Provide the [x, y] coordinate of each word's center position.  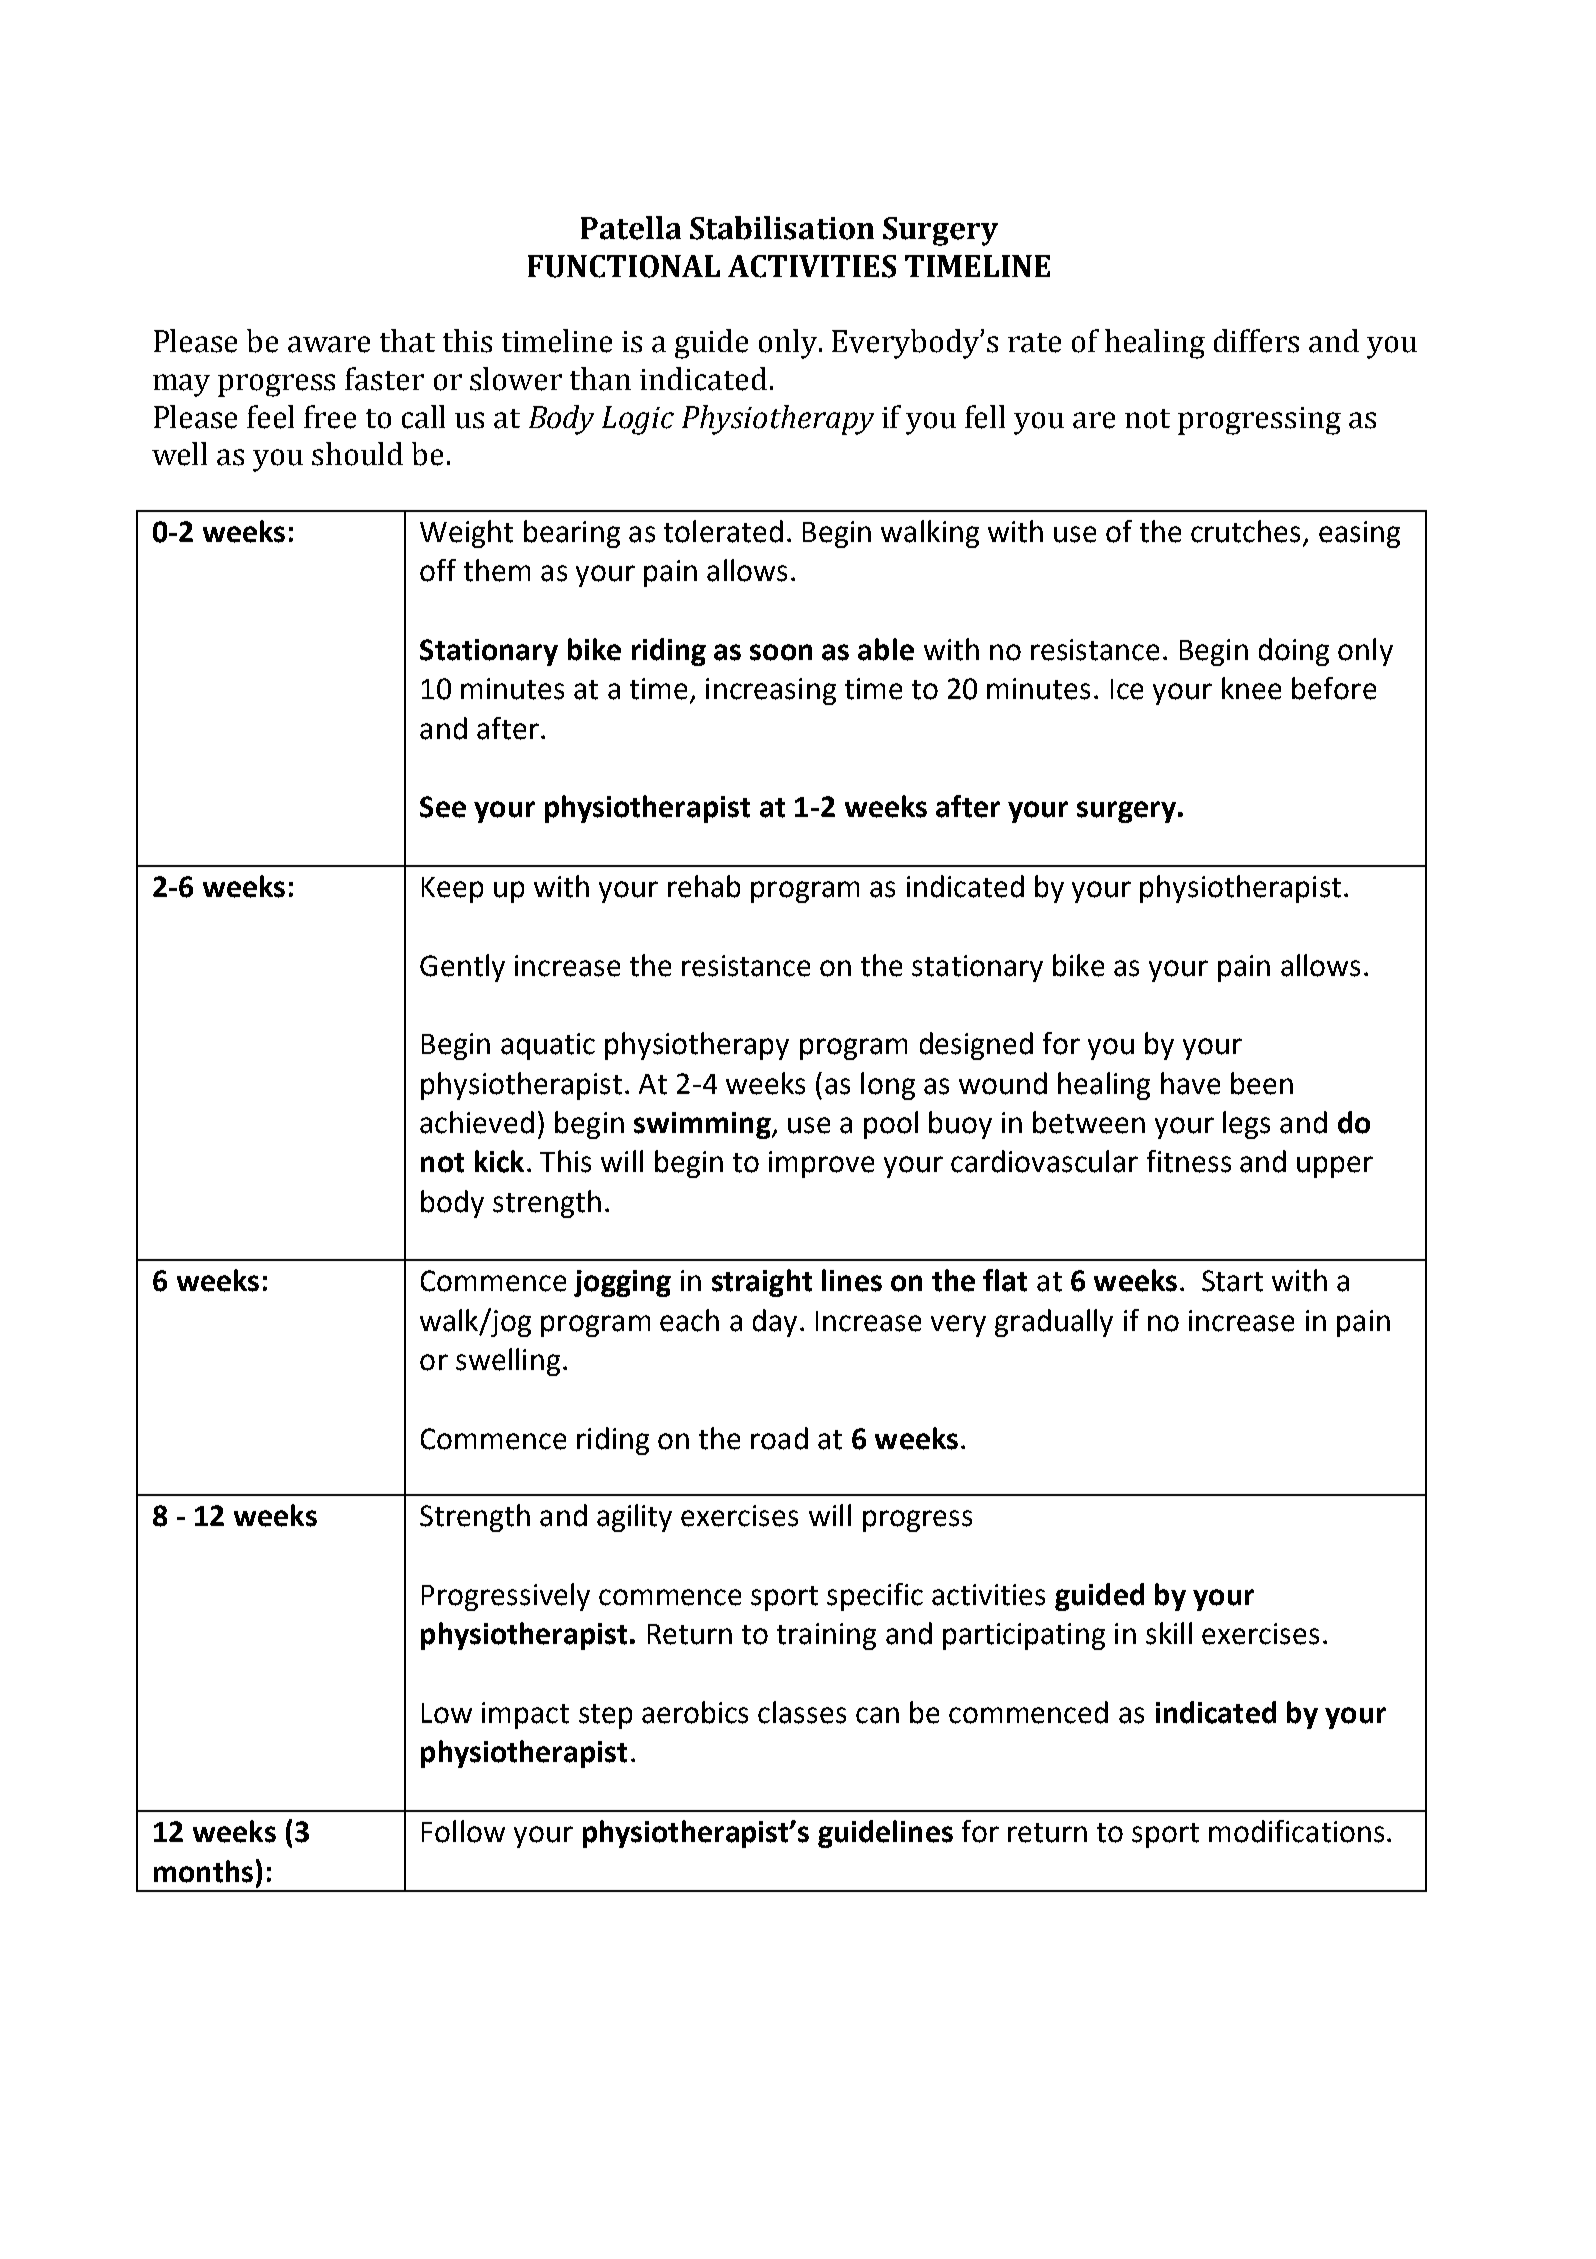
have [1190, 1083]
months [203, 1871]
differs [1256, 341]
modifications [1296, 1831]
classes [802, 1712]
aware [329, 344]
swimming [703, 1125]
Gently [462, 968]
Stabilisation [782, 228]
